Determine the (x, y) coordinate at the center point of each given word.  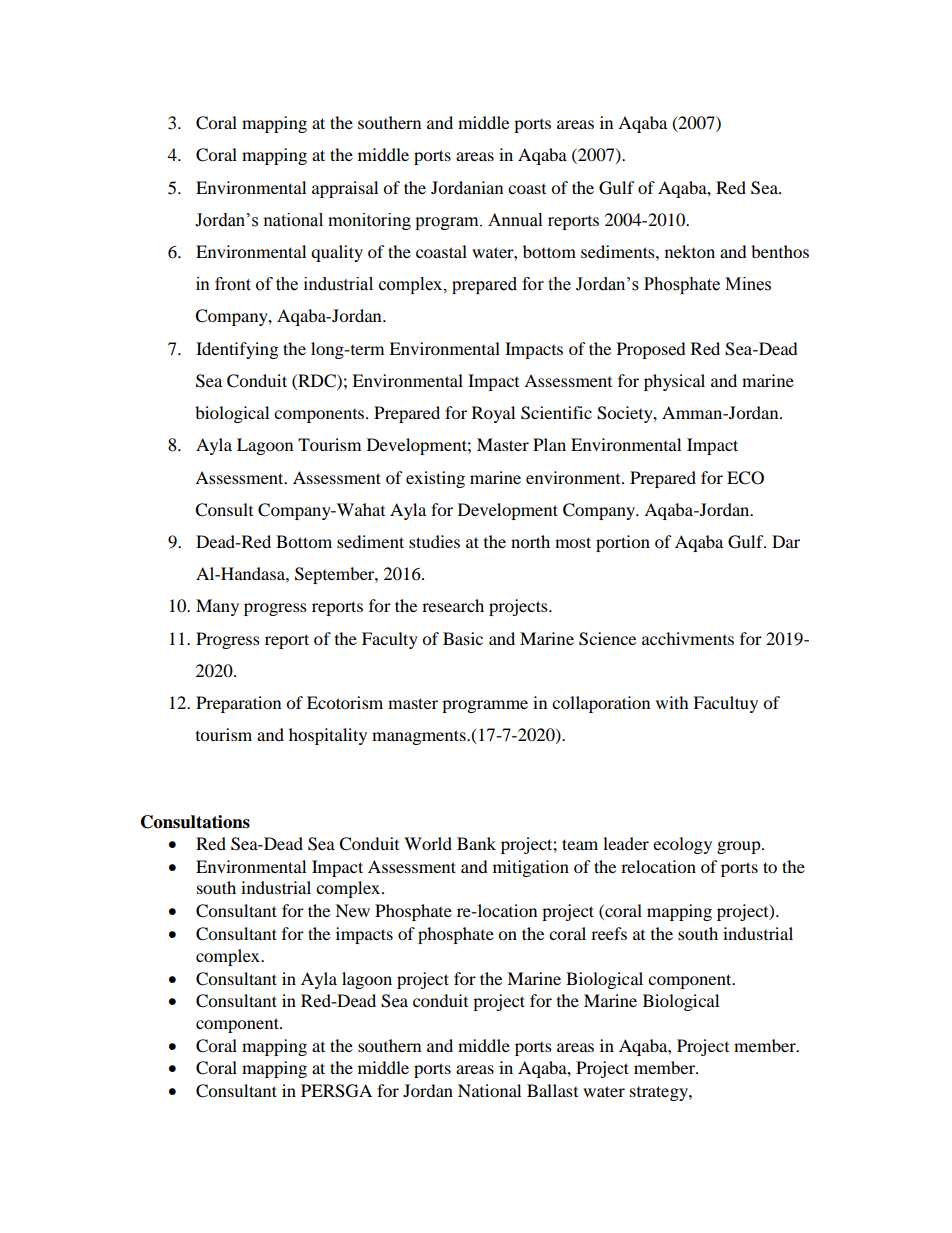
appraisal (345, 189)
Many (217, 607)
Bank (476, 843)
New (352, 910)
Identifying (237, 350)
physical (674, 382)
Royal (493, 414)
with (672, 702)
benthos (780, 251)
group (740, 847)
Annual (515, 220)
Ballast (552, 1090)
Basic (463, 638)
